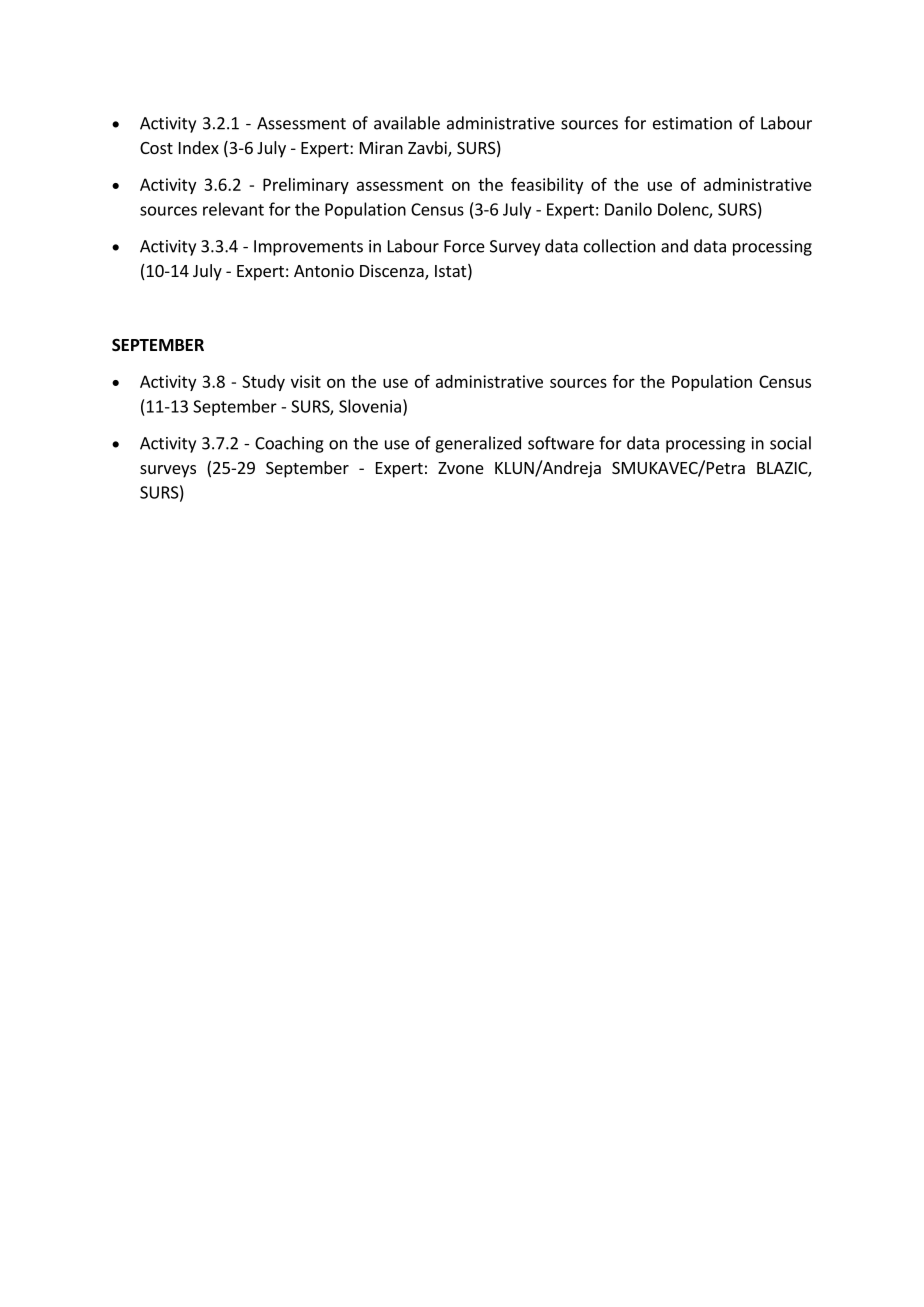  Describe the element at coordinates (289, 444) in the document. I see `Coaching` at that location.
